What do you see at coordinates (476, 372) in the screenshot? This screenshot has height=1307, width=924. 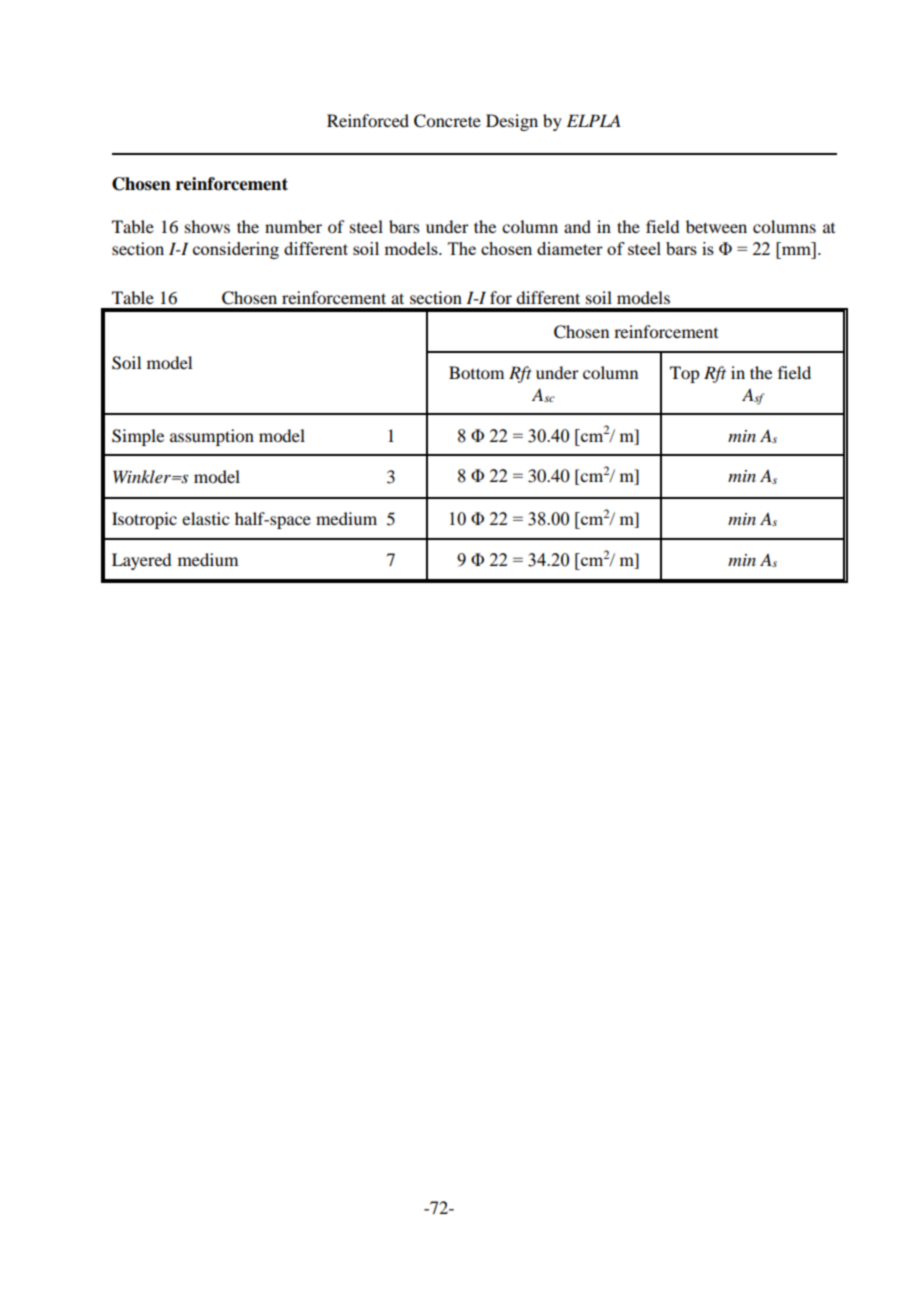 I see `Bottom` at bounding box center [476, 372].
